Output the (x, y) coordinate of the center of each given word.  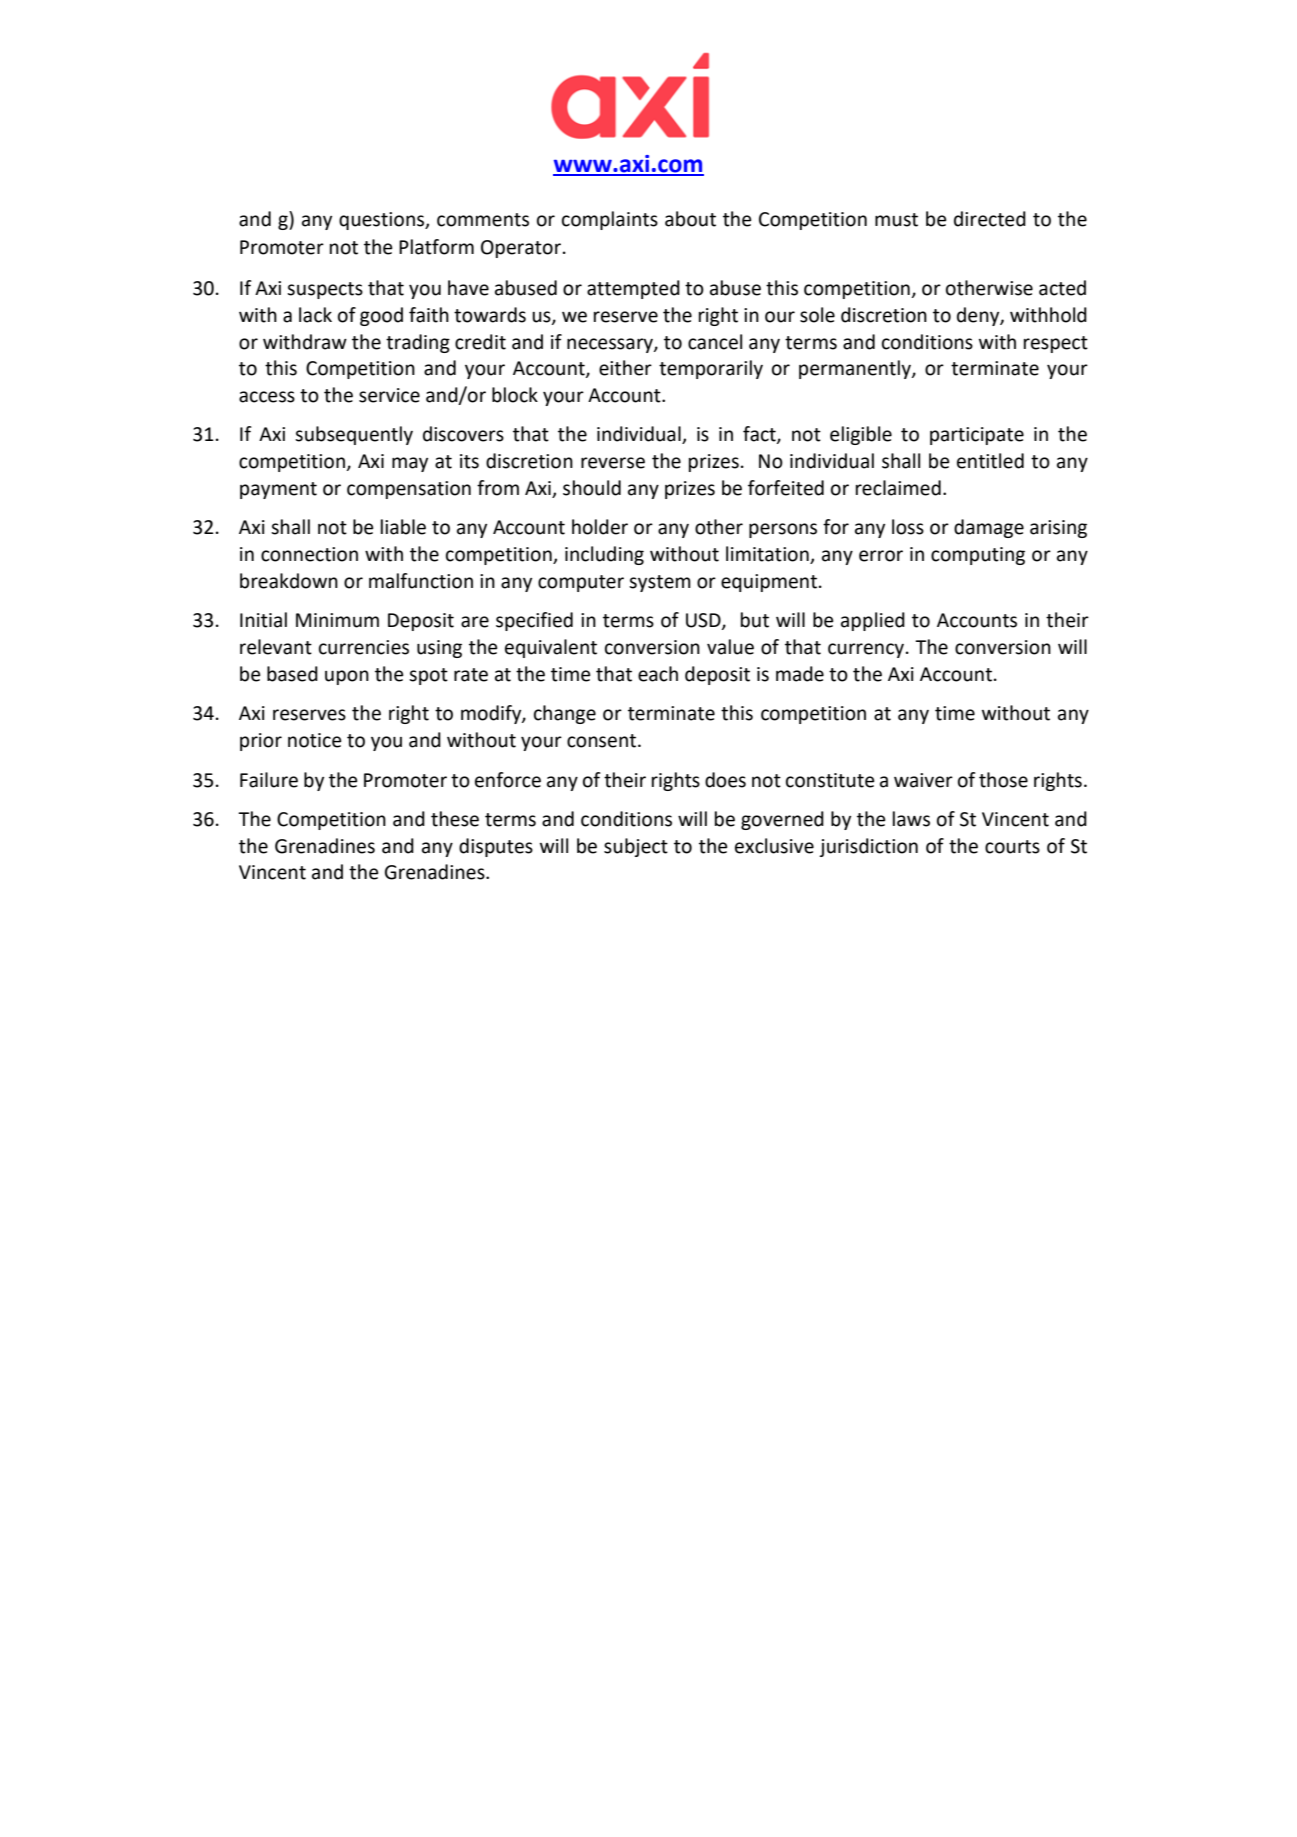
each (658, 674)
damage (989, 528)
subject (636, 847)
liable (403, 527)
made (800, 674)
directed (990, 219)
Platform (436, 247)
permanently (856, 369)
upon (347, 677)
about (690, 219)
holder (600, 527)
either (625, 368)
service (389, 395)
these (455, 819)
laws (911, 819)
